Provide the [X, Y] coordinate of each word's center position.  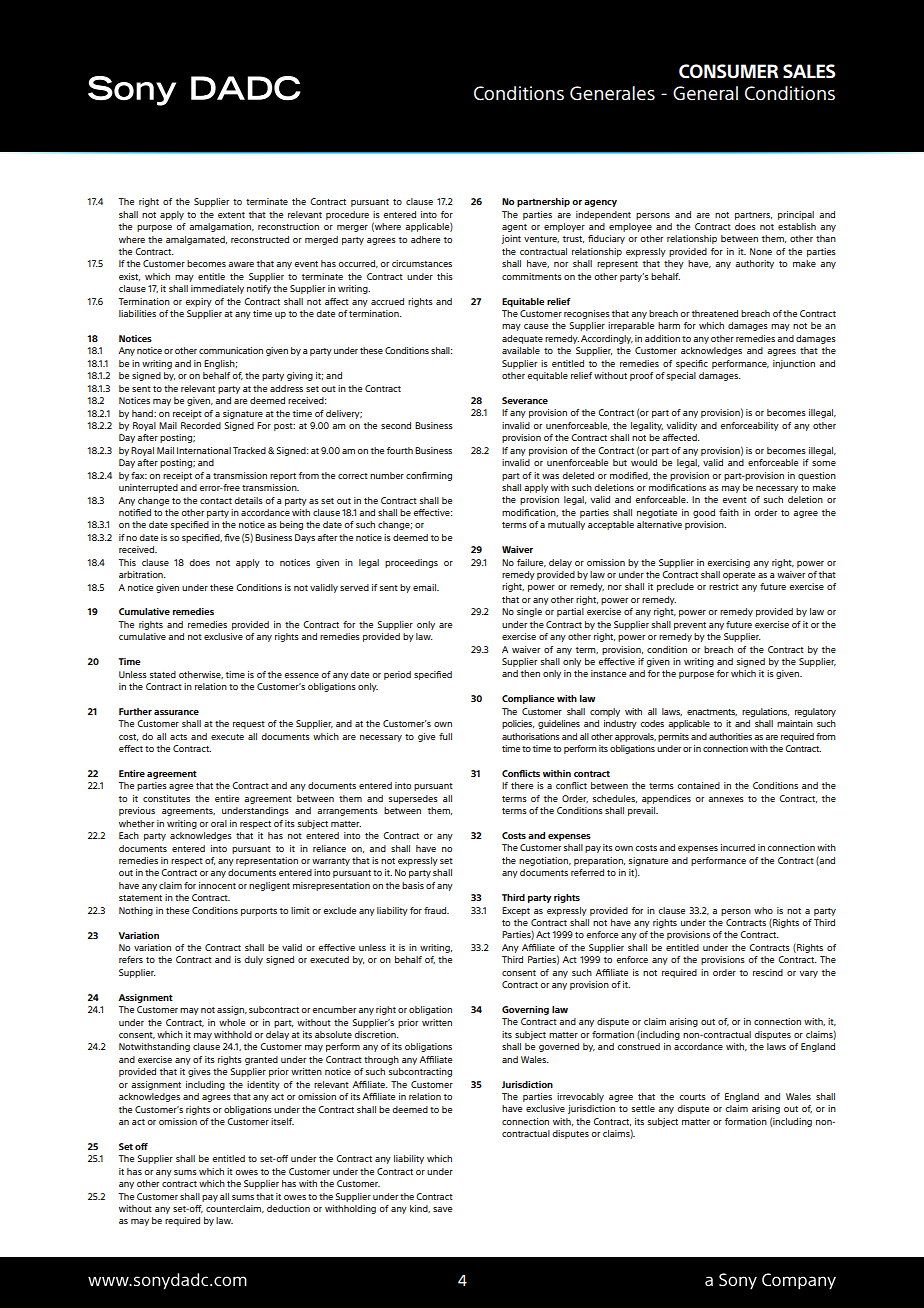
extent [231, 215]
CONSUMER [728, 71]
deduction [288, 1208]
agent [514, 228]
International [204, 450]
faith [729, 512]
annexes [726, 799]
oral [219, 823]
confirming [429, 476]
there [522, 785]
